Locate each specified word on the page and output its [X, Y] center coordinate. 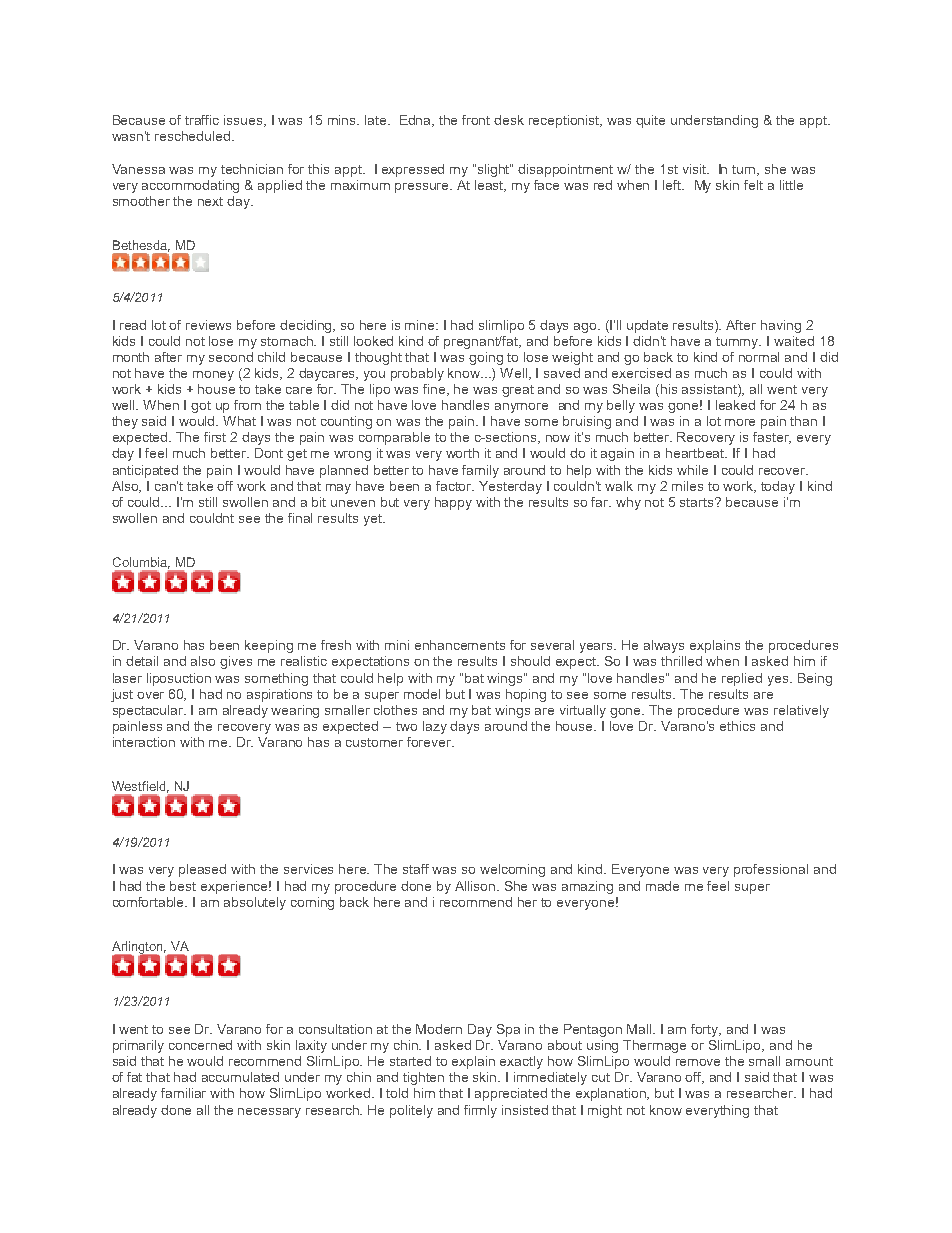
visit [695, 169]
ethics [737, 726]
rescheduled [194, 136]
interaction [144, 742]
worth [462, 453]
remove [698, 1062]
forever [430, 742]
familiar [183, 1093]
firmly [480, 1111]
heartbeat [696, 453]
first [215, 437]
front [476, 120]
